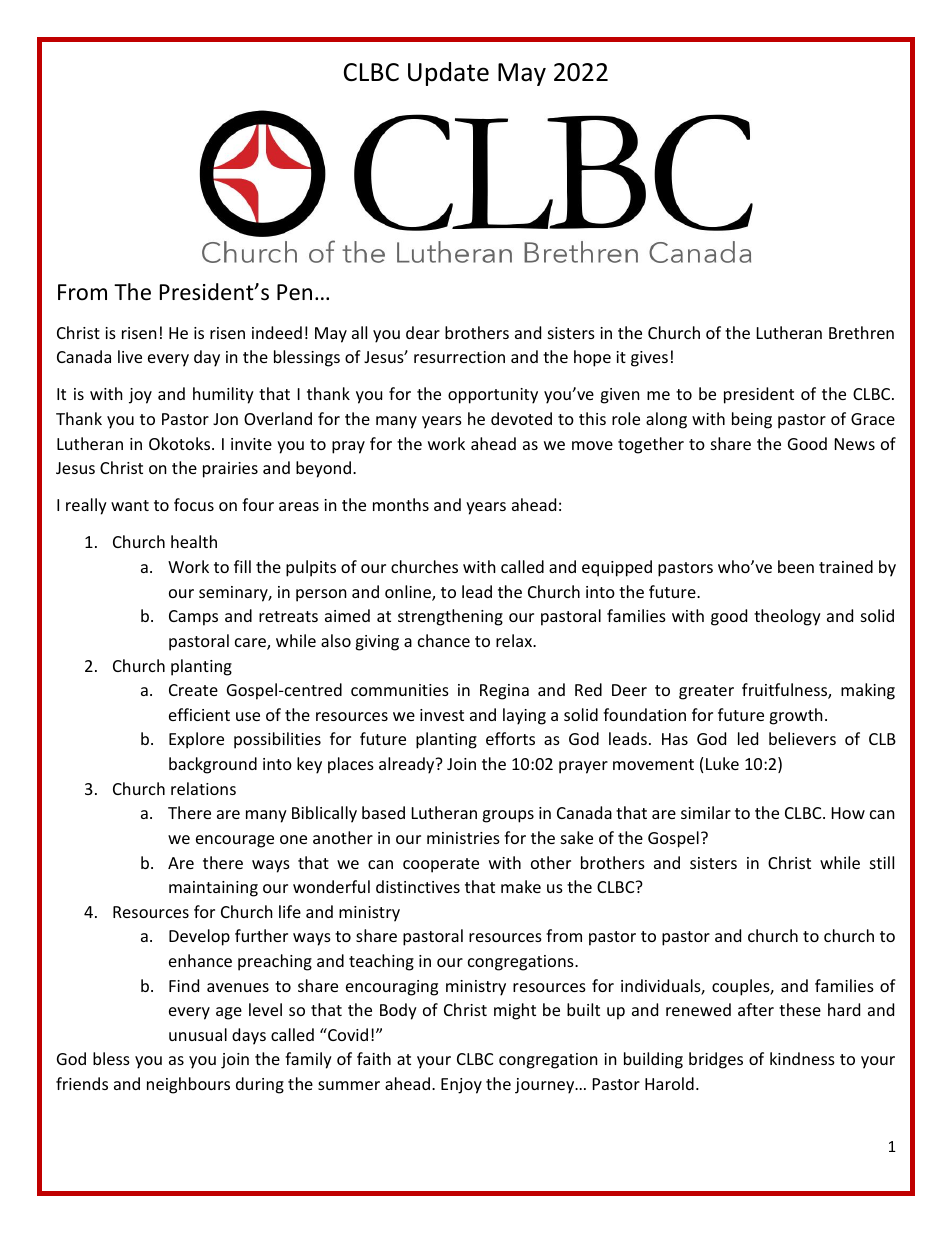 The width and height of the document is (952, 1233). Describe the element at coordinates (450, 617) in the document. I see `strengthening` at that location.
